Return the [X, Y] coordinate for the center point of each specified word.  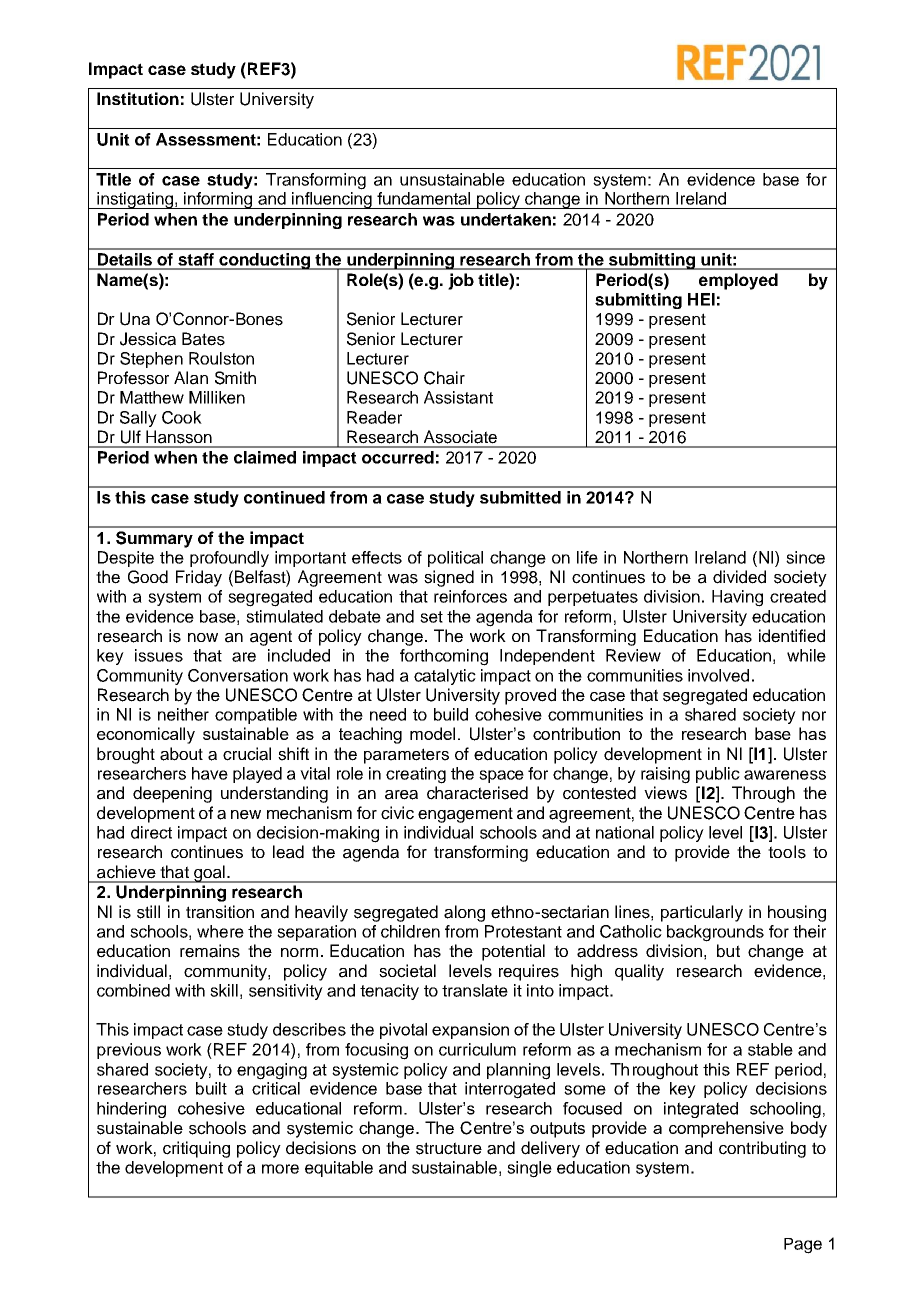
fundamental [423, 198]
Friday [199, 578]
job [461, 281]
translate [475, 990]
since [805, 557]
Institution [138, 98]
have [210, 773]
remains [210, 951]
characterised [477, 793]
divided [739, 577]
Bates [203, 339]
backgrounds [715, 933]
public [718, 775]
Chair [444, 378]
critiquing [196, 1149]
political [455, 559]
